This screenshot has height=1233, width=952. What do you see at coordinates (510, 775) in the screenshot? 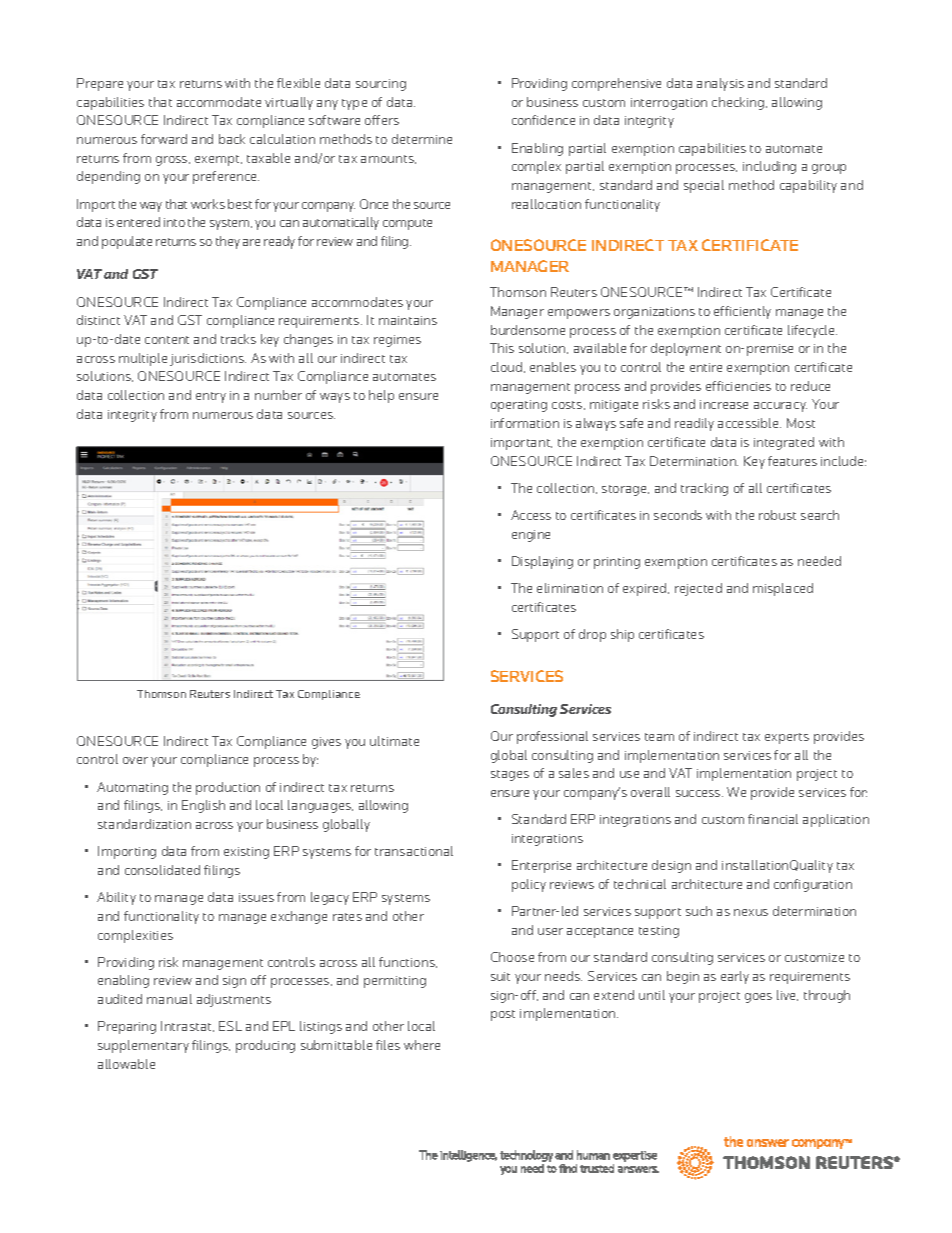
I see `stages` at bounding box center [510, 775].
